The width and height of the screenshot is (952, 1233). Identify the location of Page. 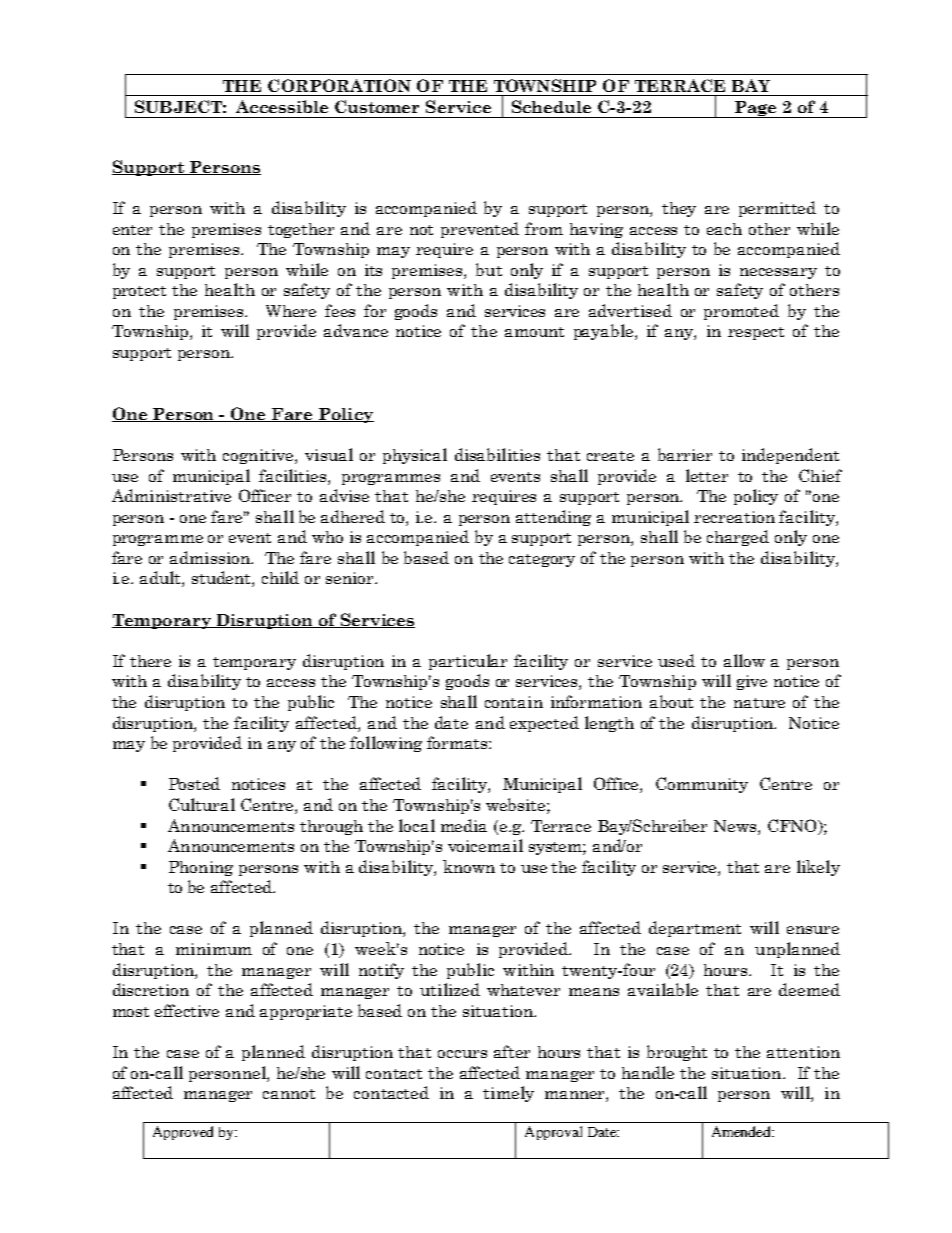
(755, 109).
